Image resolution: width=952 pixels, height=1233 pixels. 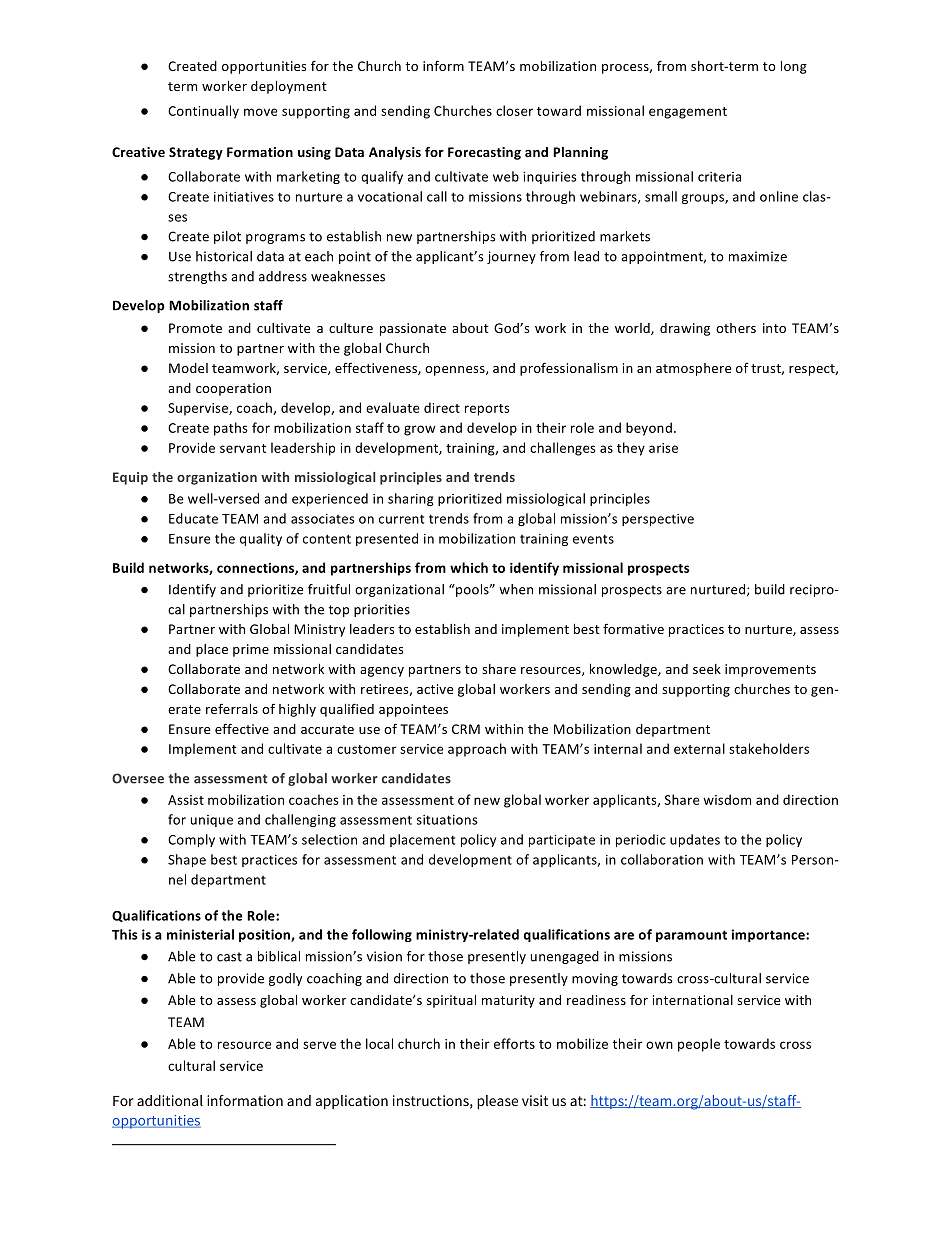 I want to click on Continually, so click(x=203, y=112).
